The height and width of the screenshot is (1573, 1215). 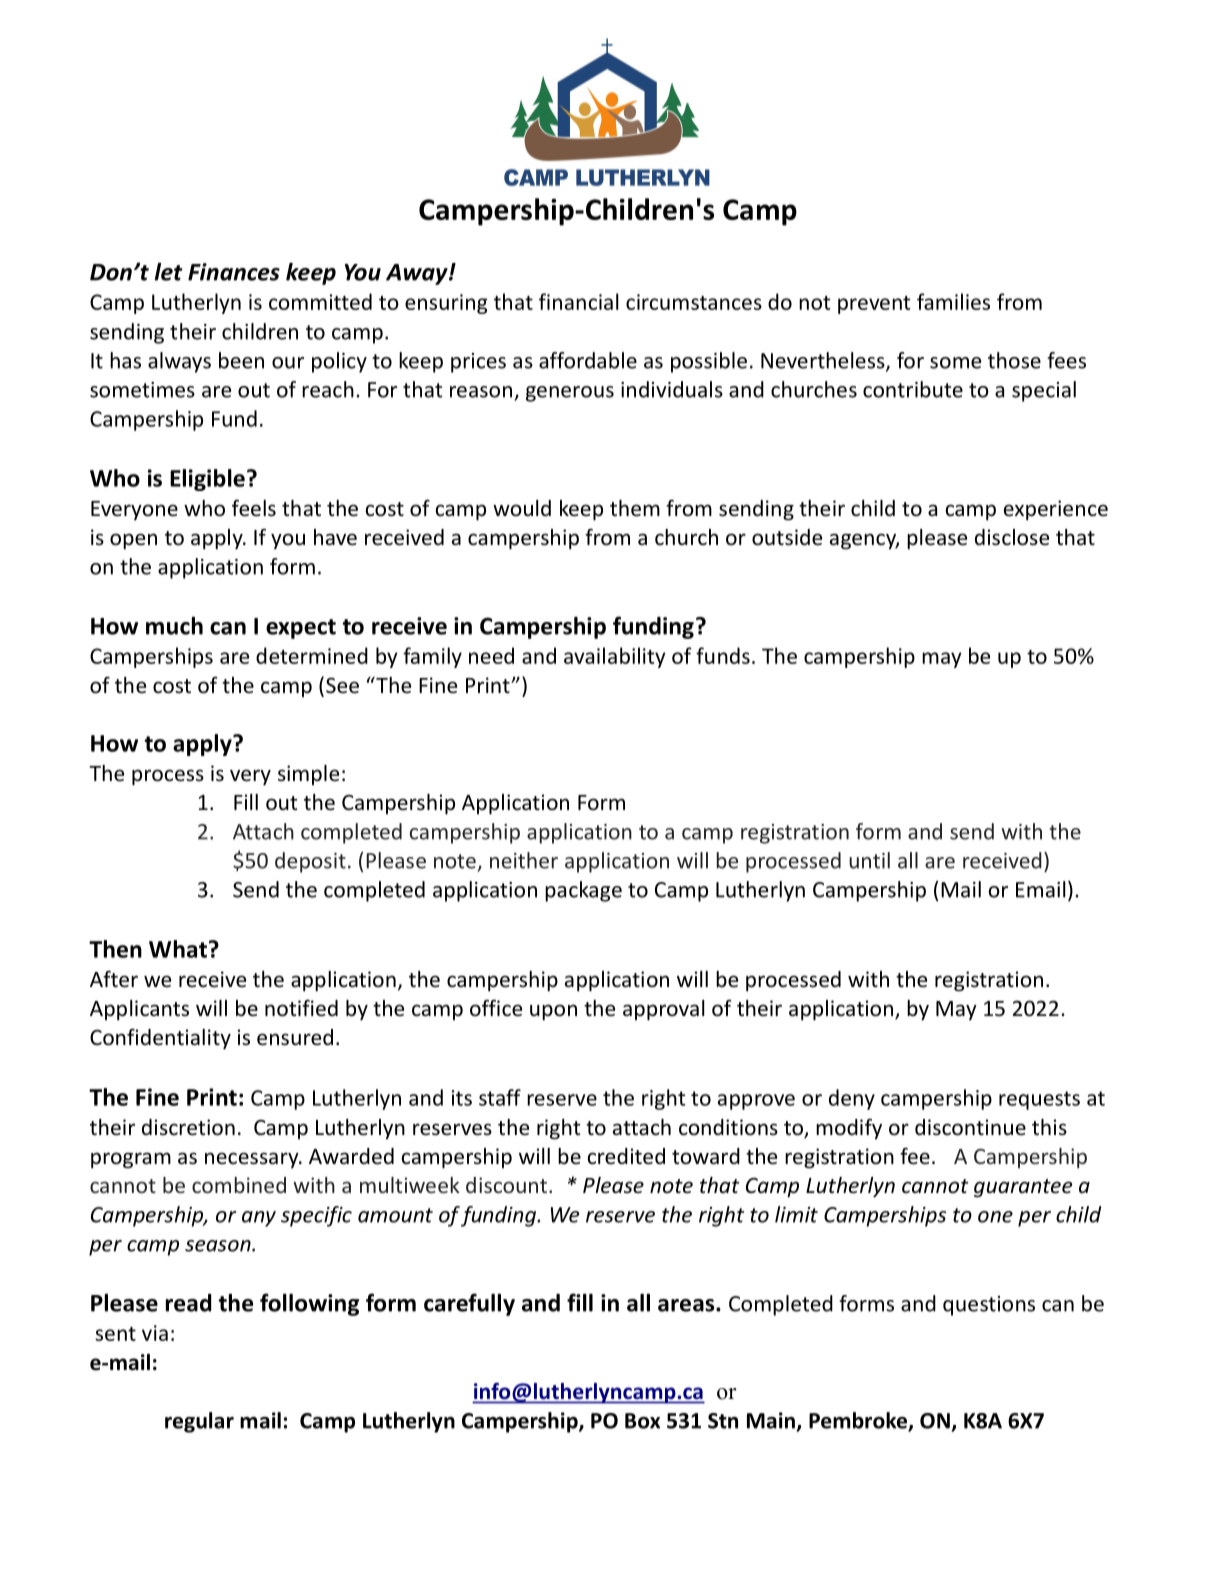 I want to click on disclose, so click(x=1012, y=537).
